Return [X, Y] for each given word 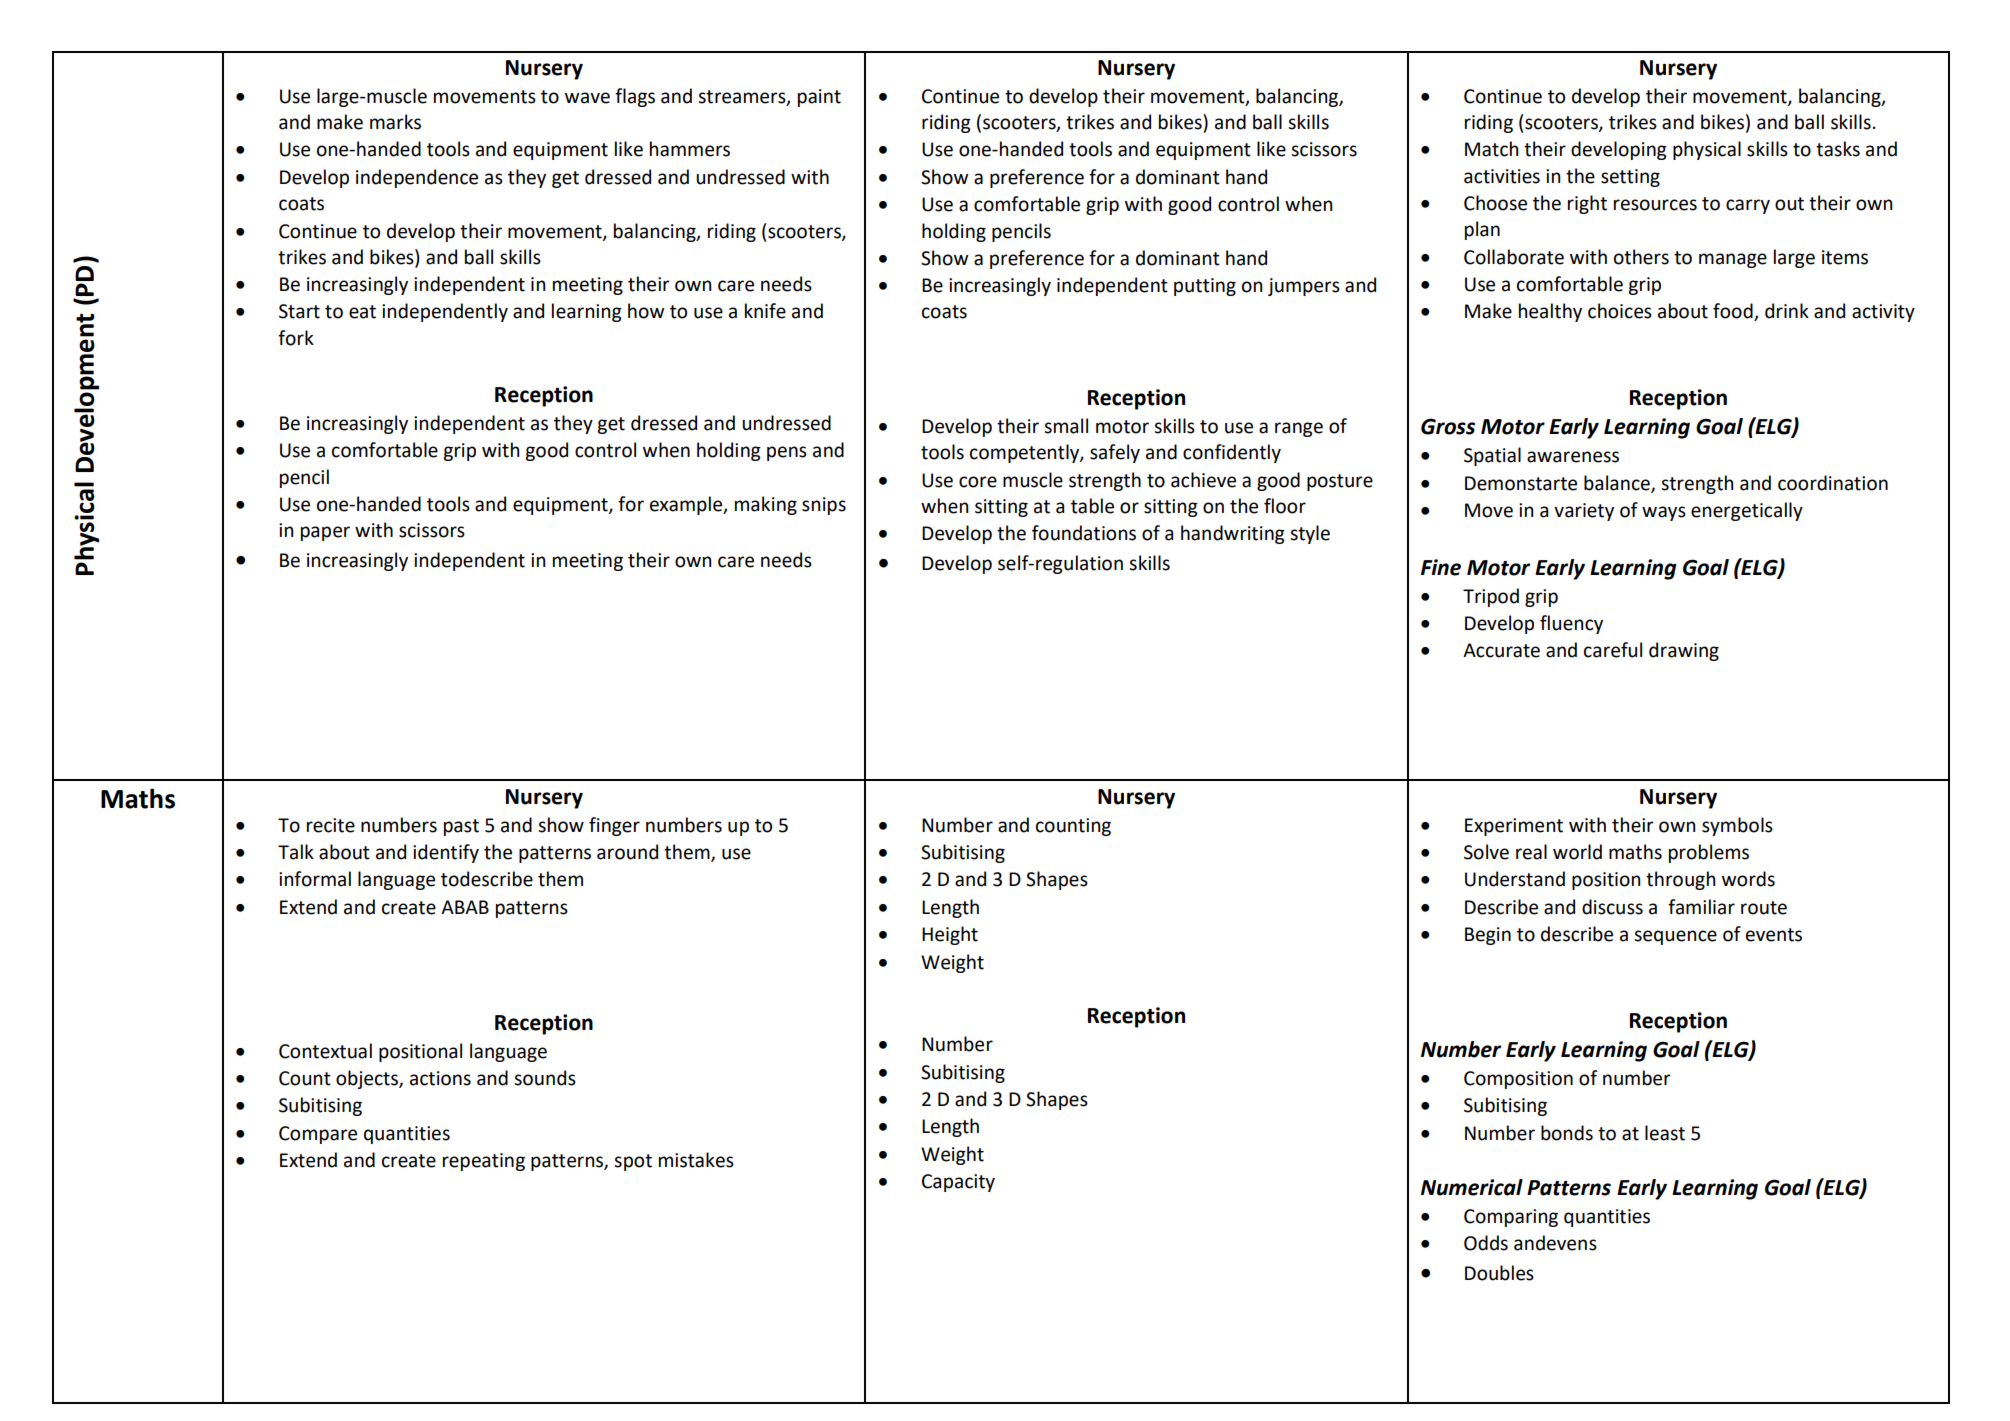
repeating [484, 1162]
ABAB [465, 907]
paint [819, 98]
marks [395, 122]
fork [296, 338]
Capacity [958, 1183]
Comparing [1511, 1218]
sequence [1675, 937]
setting [1630, 178]
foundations [1084, 533]
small [1066, 426]
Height [950, 935]
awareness [1573, 457]
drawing [1684, 651]
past [461, 827]
